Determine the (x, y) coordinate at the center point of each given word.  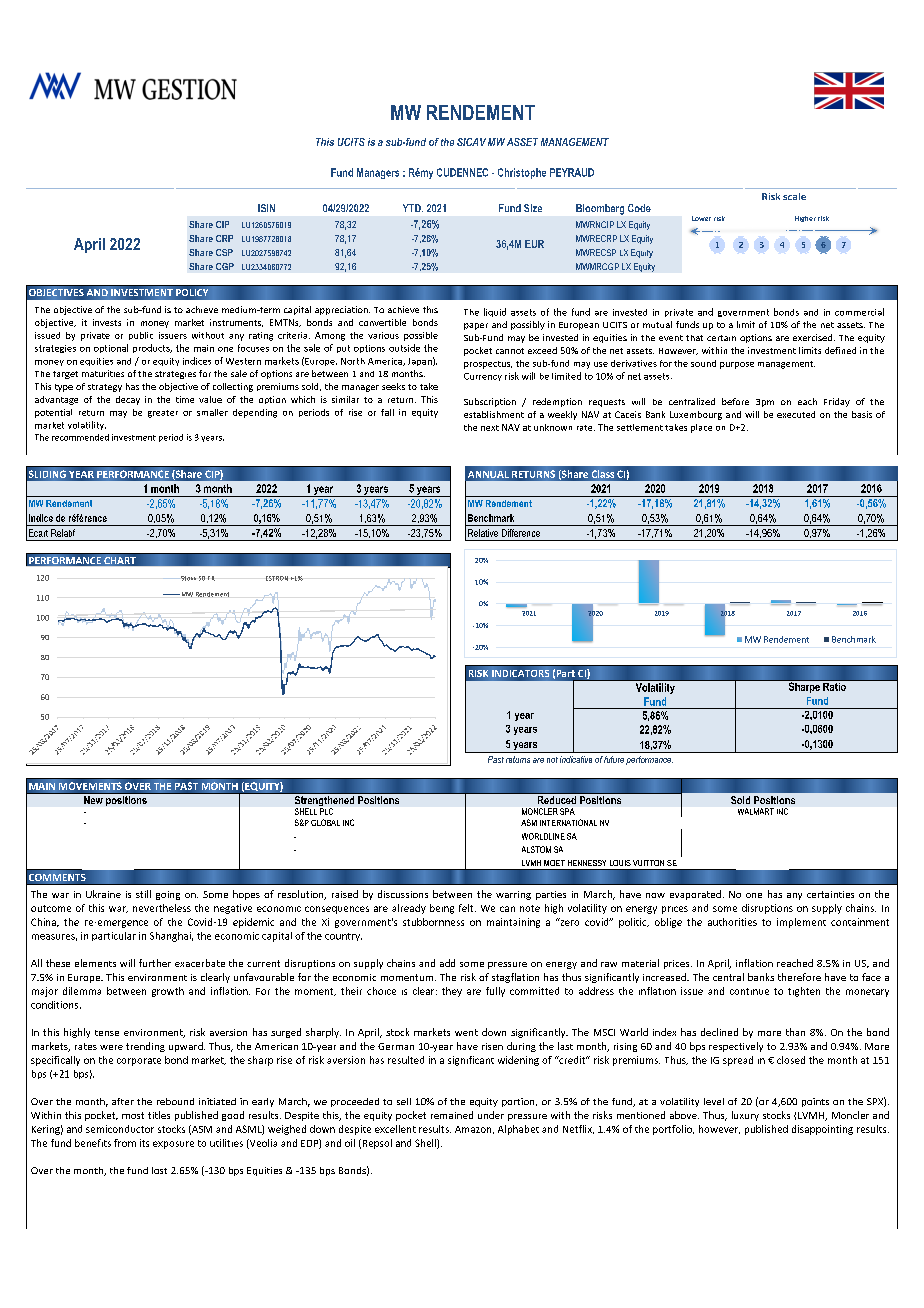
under (491, 1115)
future (614, 759)
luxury (745, 1116)
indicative (576, 759)
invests (107, 322)
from (125, 1143)
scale (794, 196)
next (490, 428)
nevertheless (162, 908)
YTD (413, 208)
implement (801, 923)
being (442, 909)
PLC (326, 811)
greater (163, 414)
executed (796, 414)
